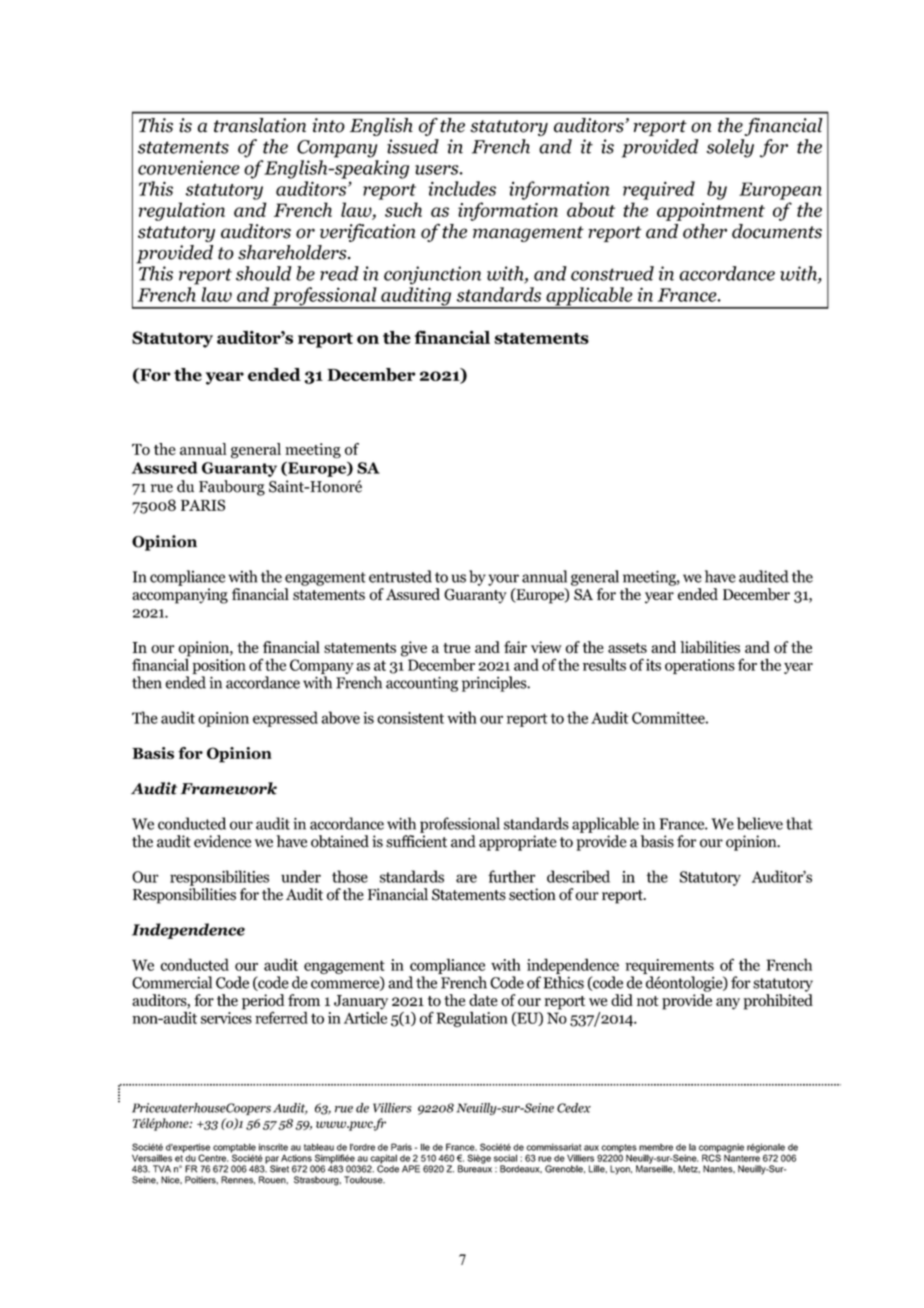 Image resolution: width=924 pixels, height=1308 pixels. I want to click on appropriate, so click(518, 843).
